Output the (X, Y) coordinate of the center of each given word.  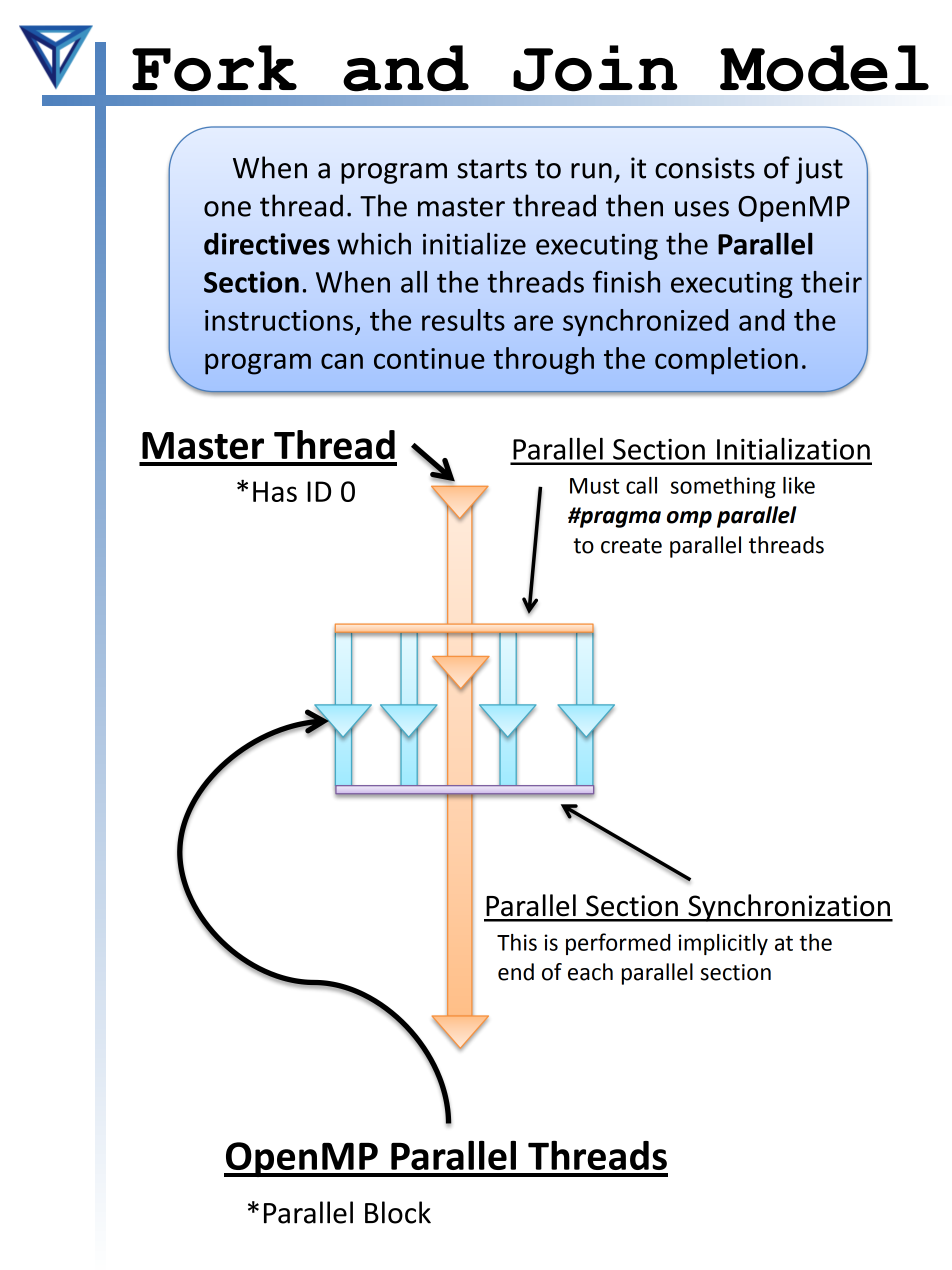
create (631, 546)
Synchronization (789, 908)
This (517, 942)
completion (726, 361)
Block (398, 1212)
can (342, 361)
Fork (214, 68)
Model (824, 68)
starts (492, 169)
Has (275, 491)
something (723, 487)
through (544, 361)
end (516, 972)
